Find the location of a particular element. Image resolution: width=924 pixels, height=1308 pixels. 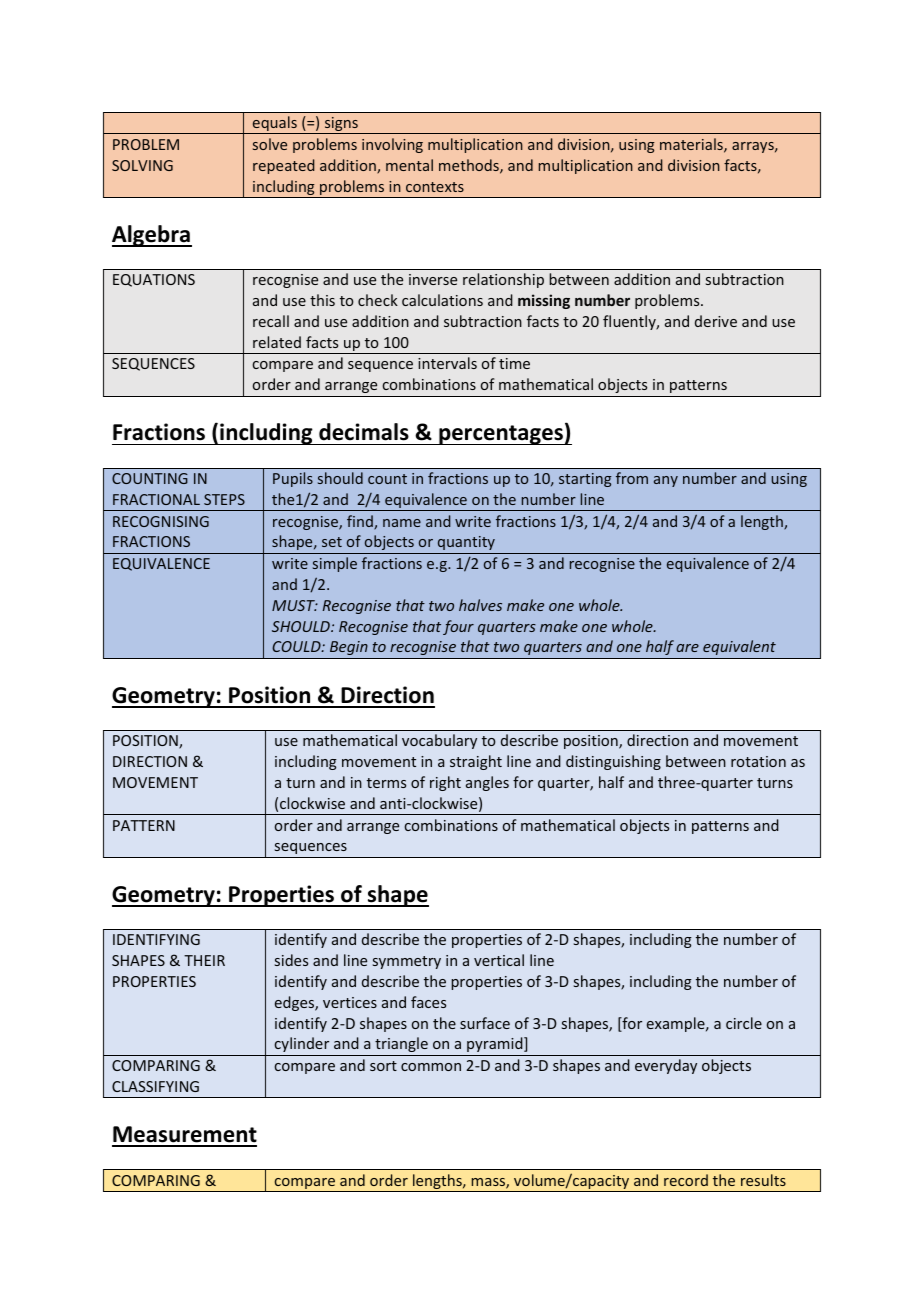

rotation is located at coordinates (758, 761).
